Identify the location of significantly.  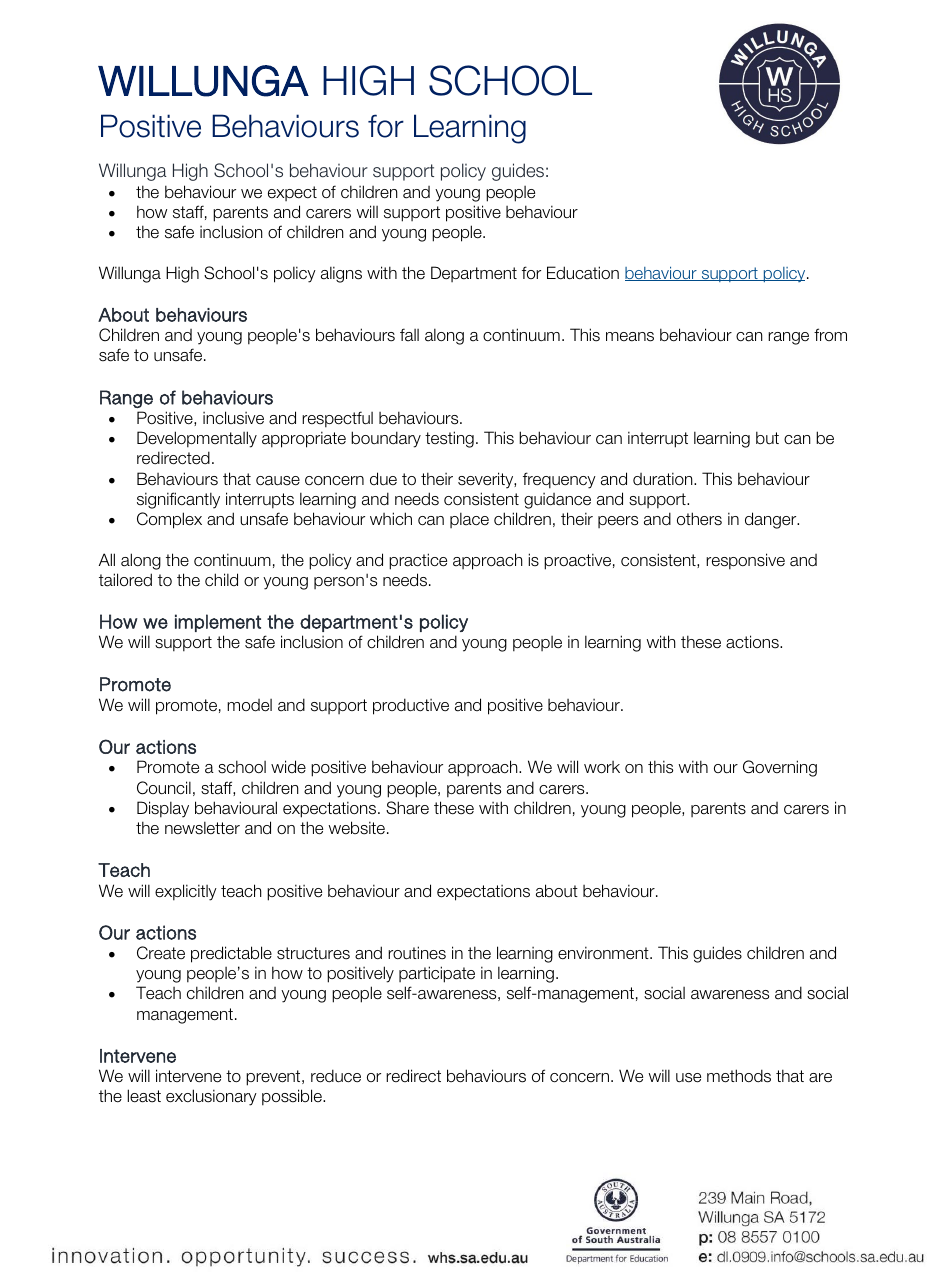
(178, 500).
